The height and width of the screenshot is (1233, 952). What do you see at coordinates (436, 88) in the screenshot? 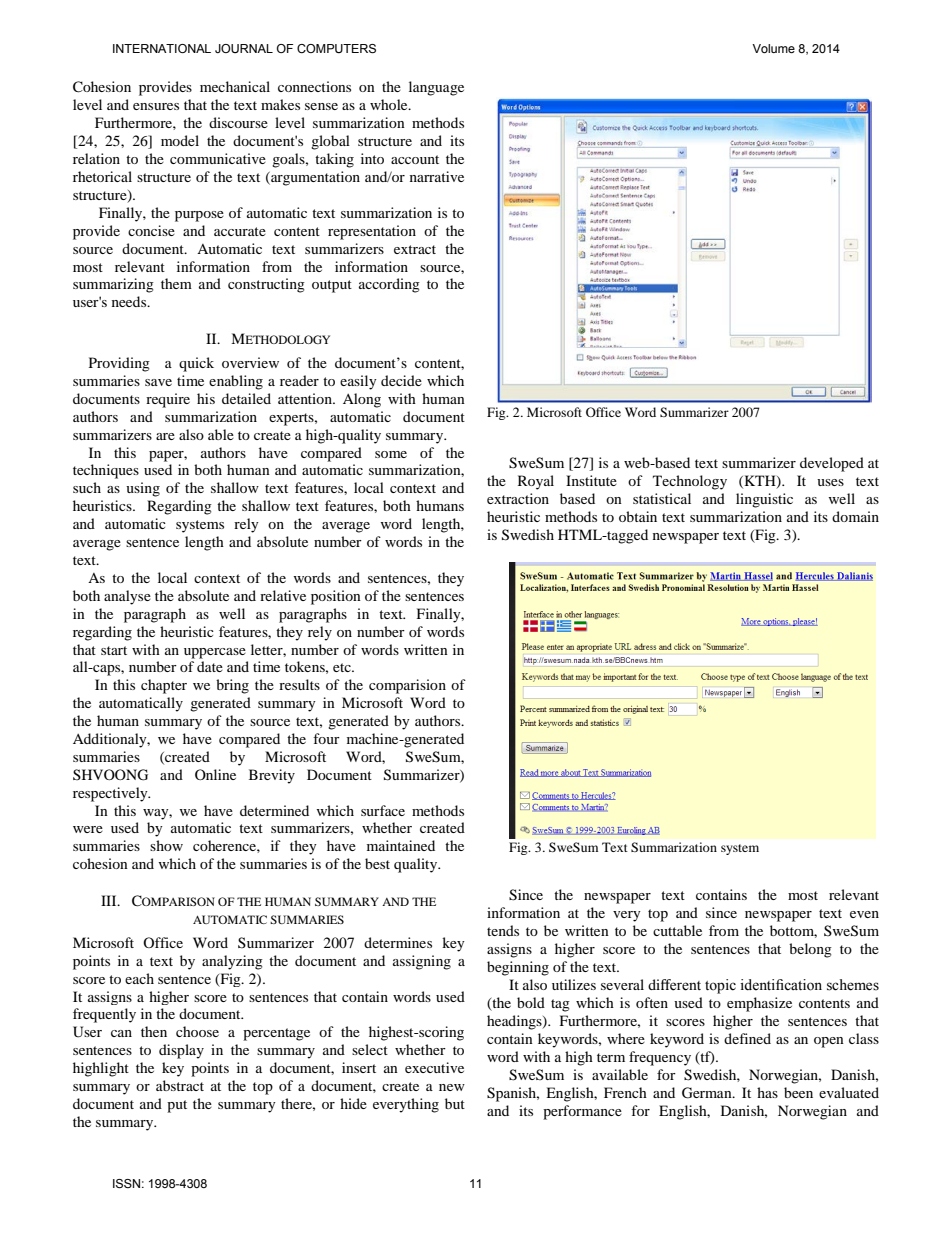
I see `language` at bounding box center [436, 88].
